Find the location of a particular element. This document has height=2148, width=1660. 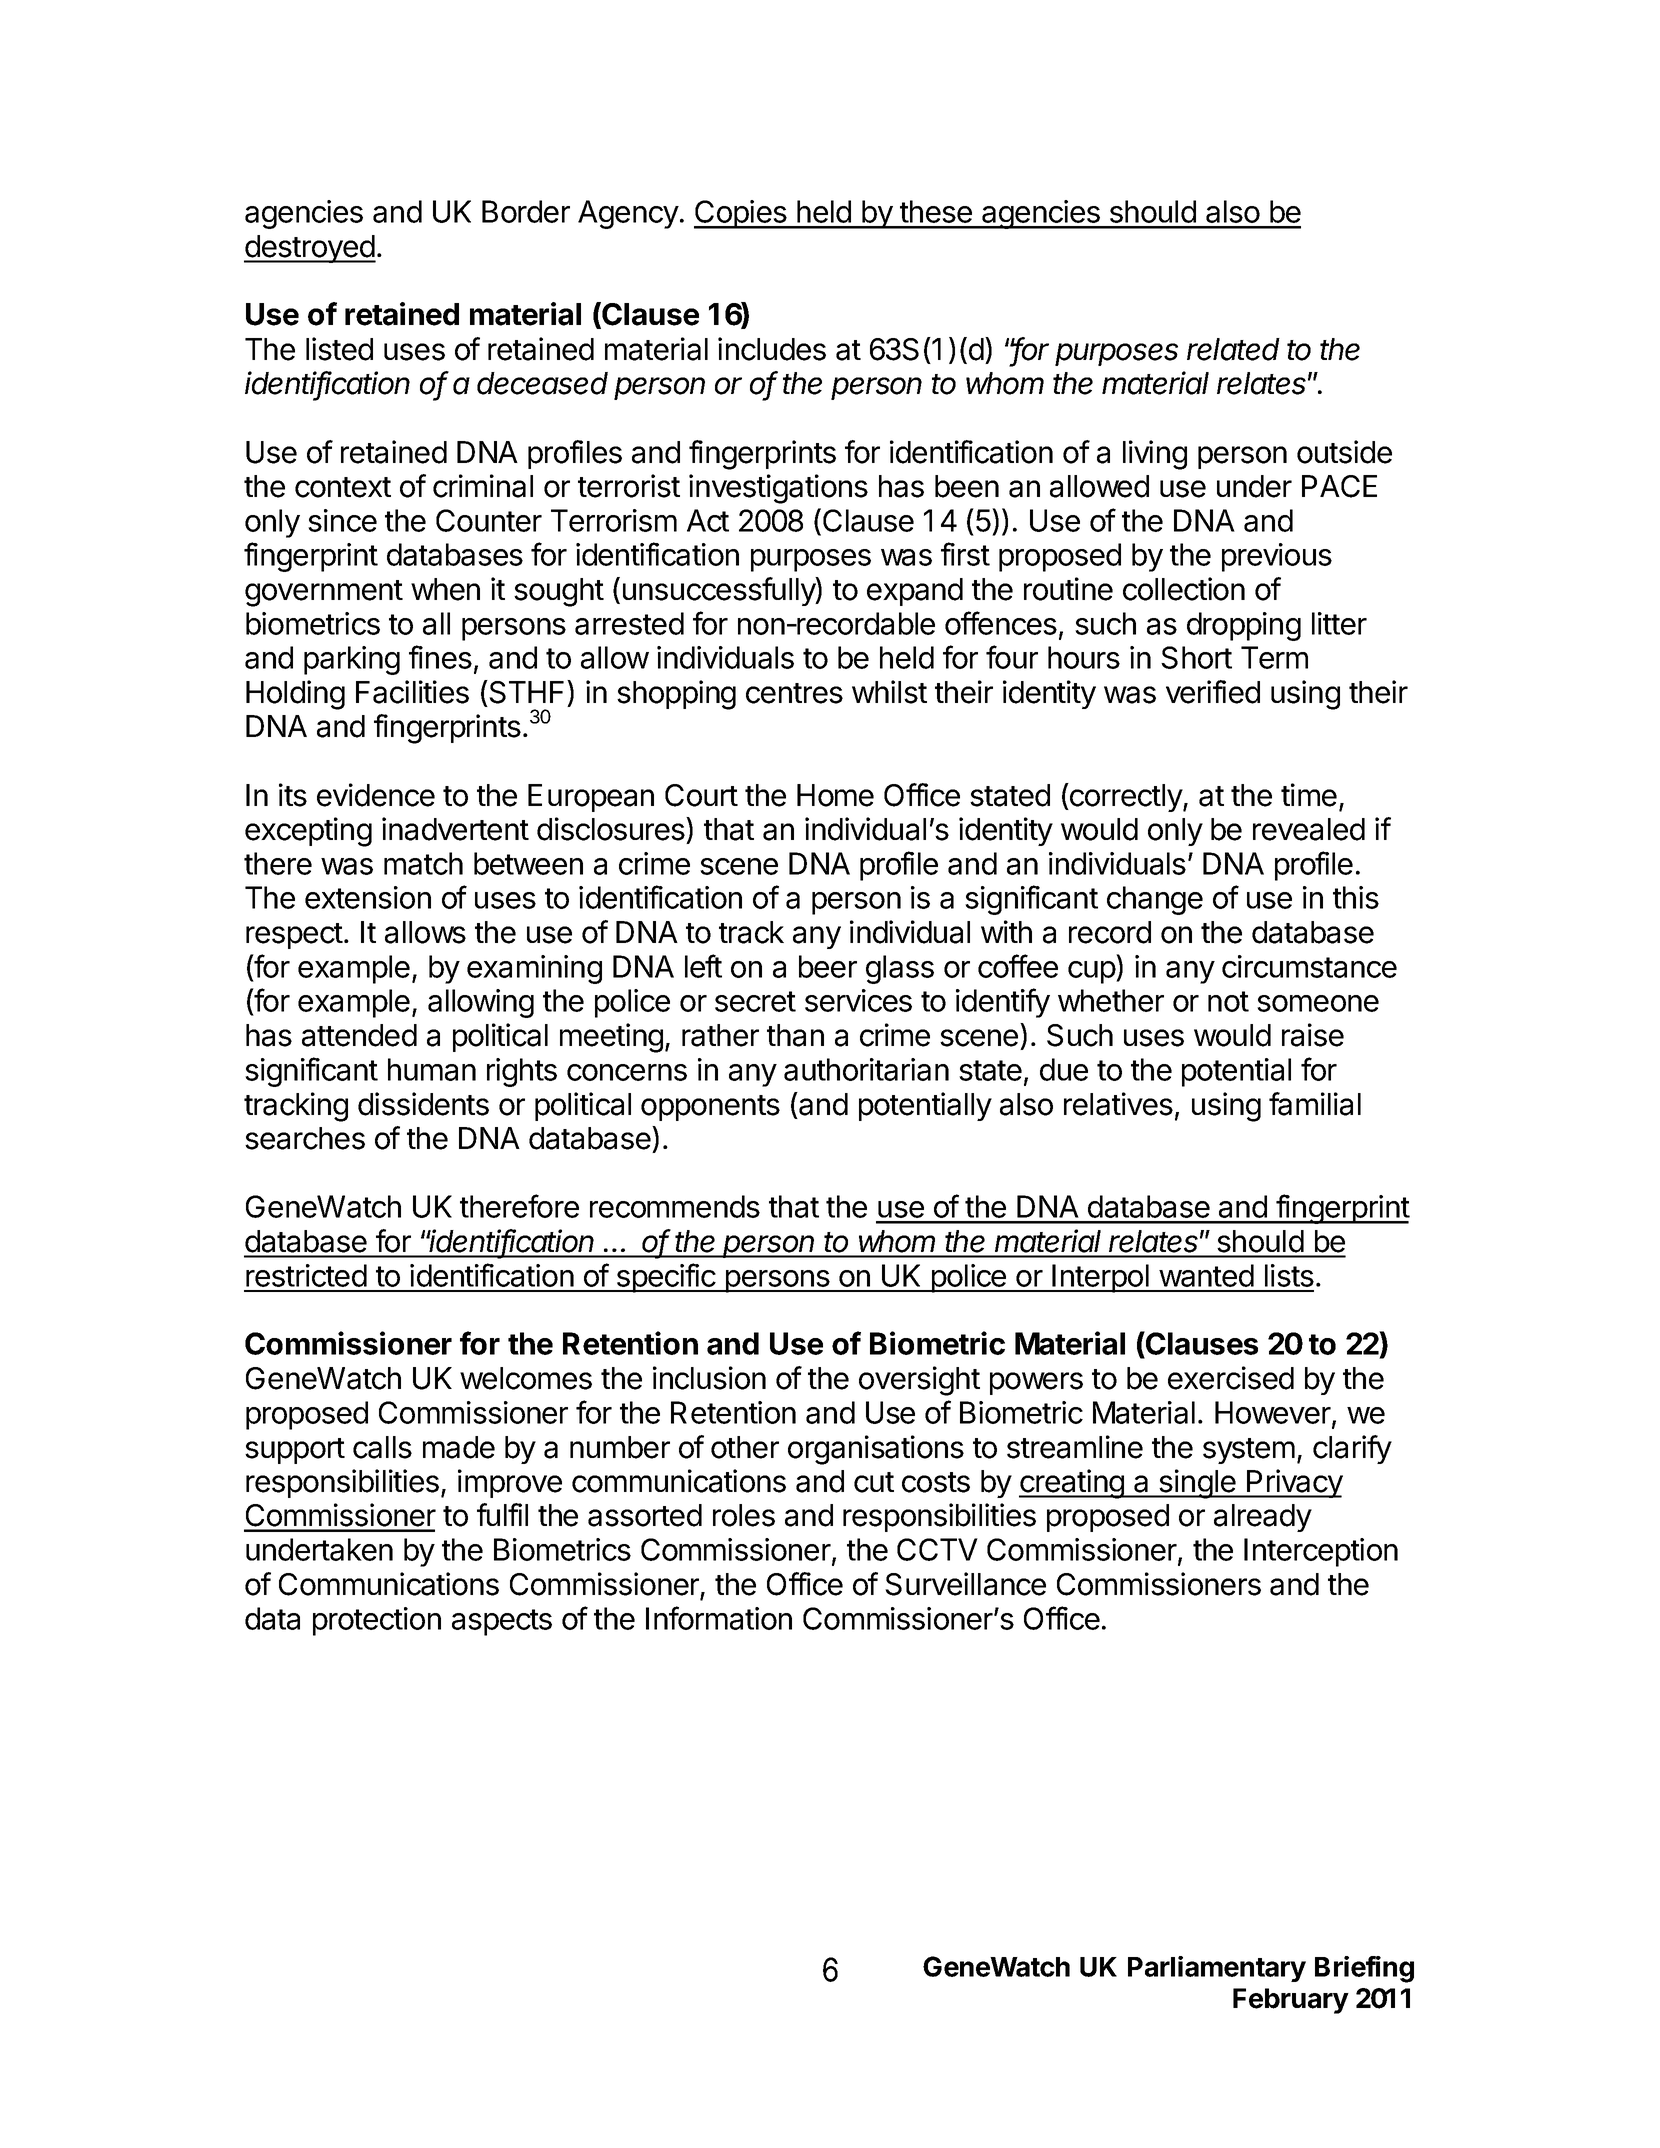

related is located at coordinates (1233, 349).
